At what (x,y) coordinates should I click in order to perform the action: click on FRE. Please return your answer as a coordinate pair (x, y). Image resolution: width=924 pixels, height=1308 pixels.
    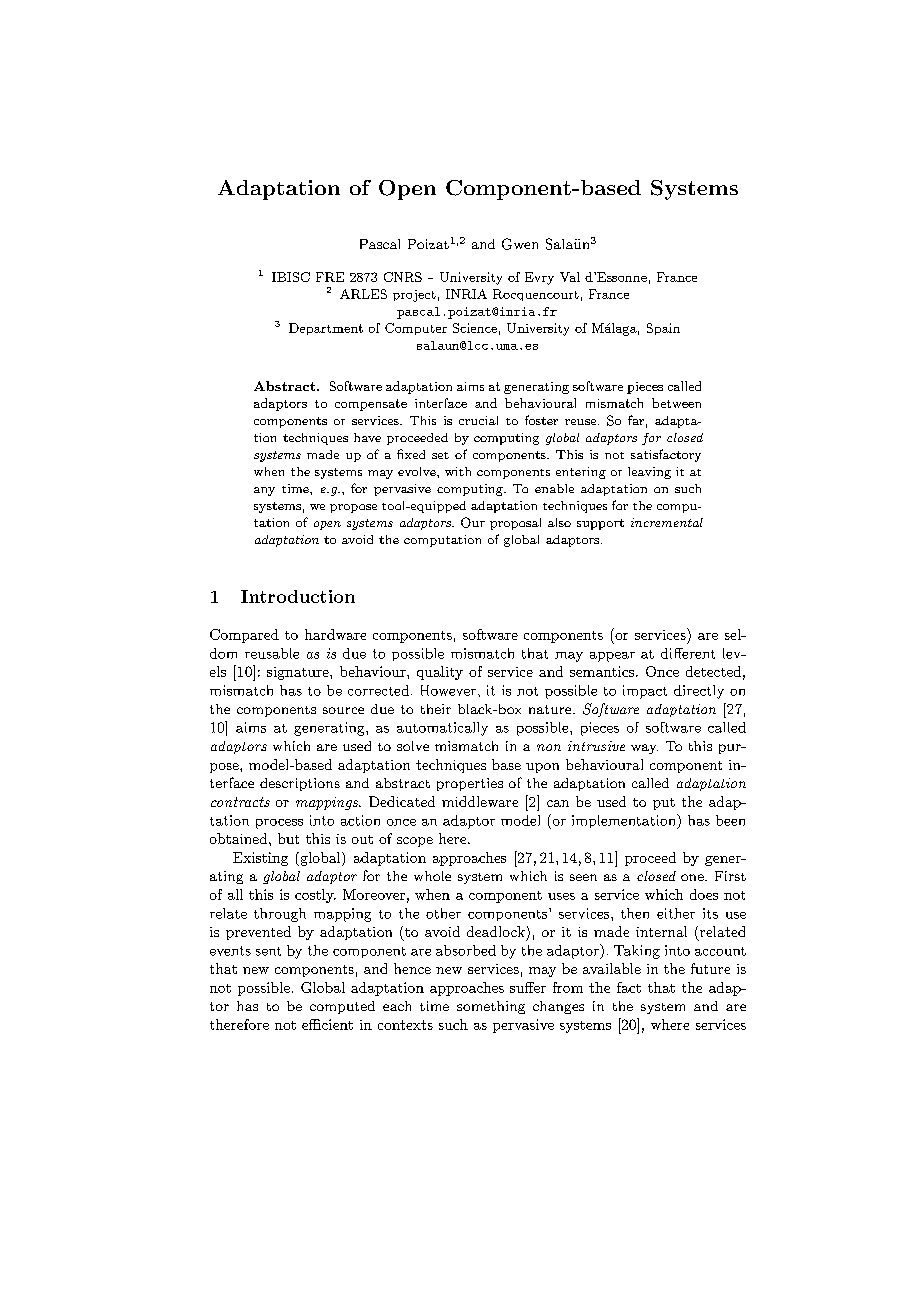
    Looking at the image, I should click on (330, 277).
